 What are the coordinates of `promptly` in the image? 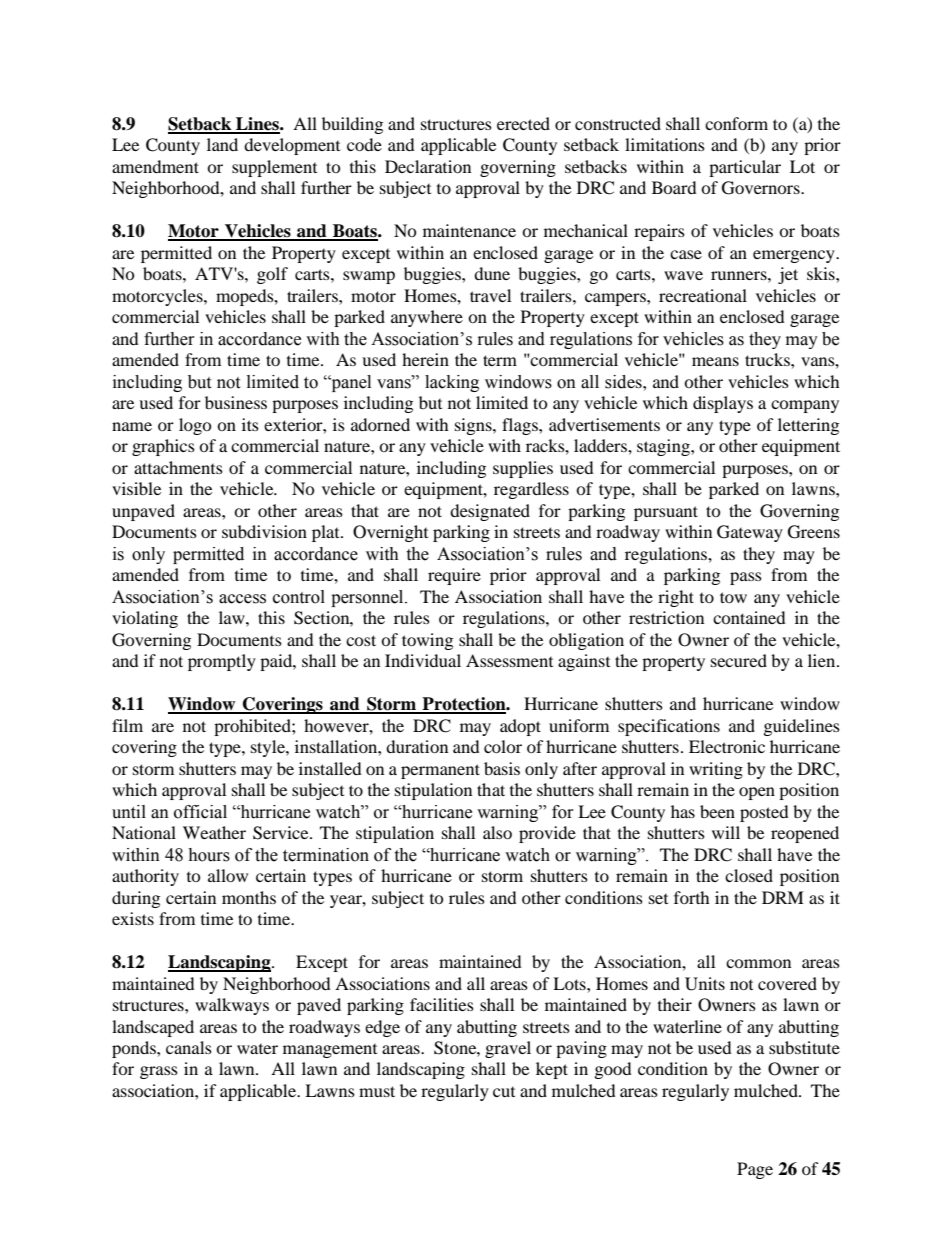 It's located at (222, 662).
